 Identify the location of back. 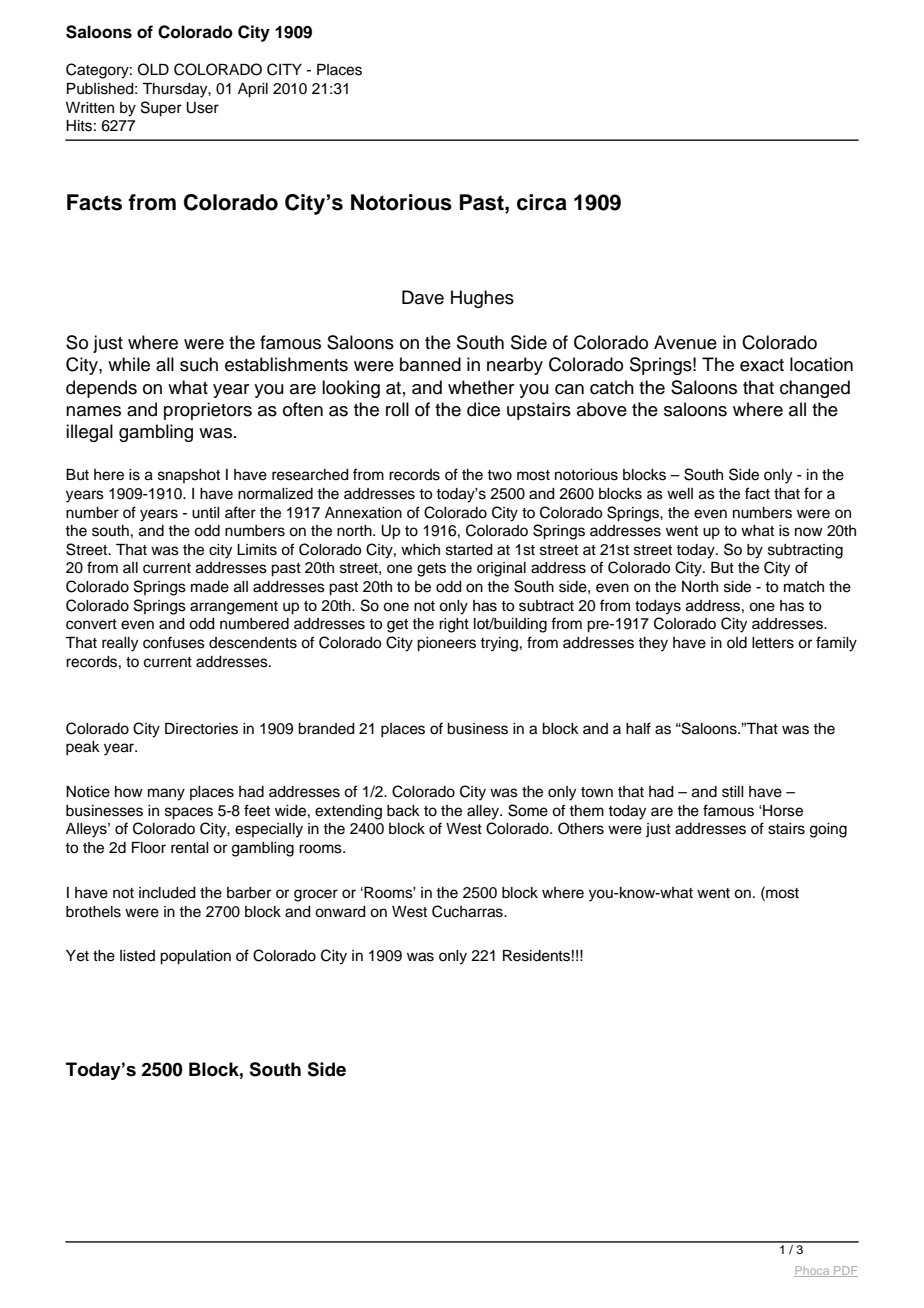
(403, 811).
